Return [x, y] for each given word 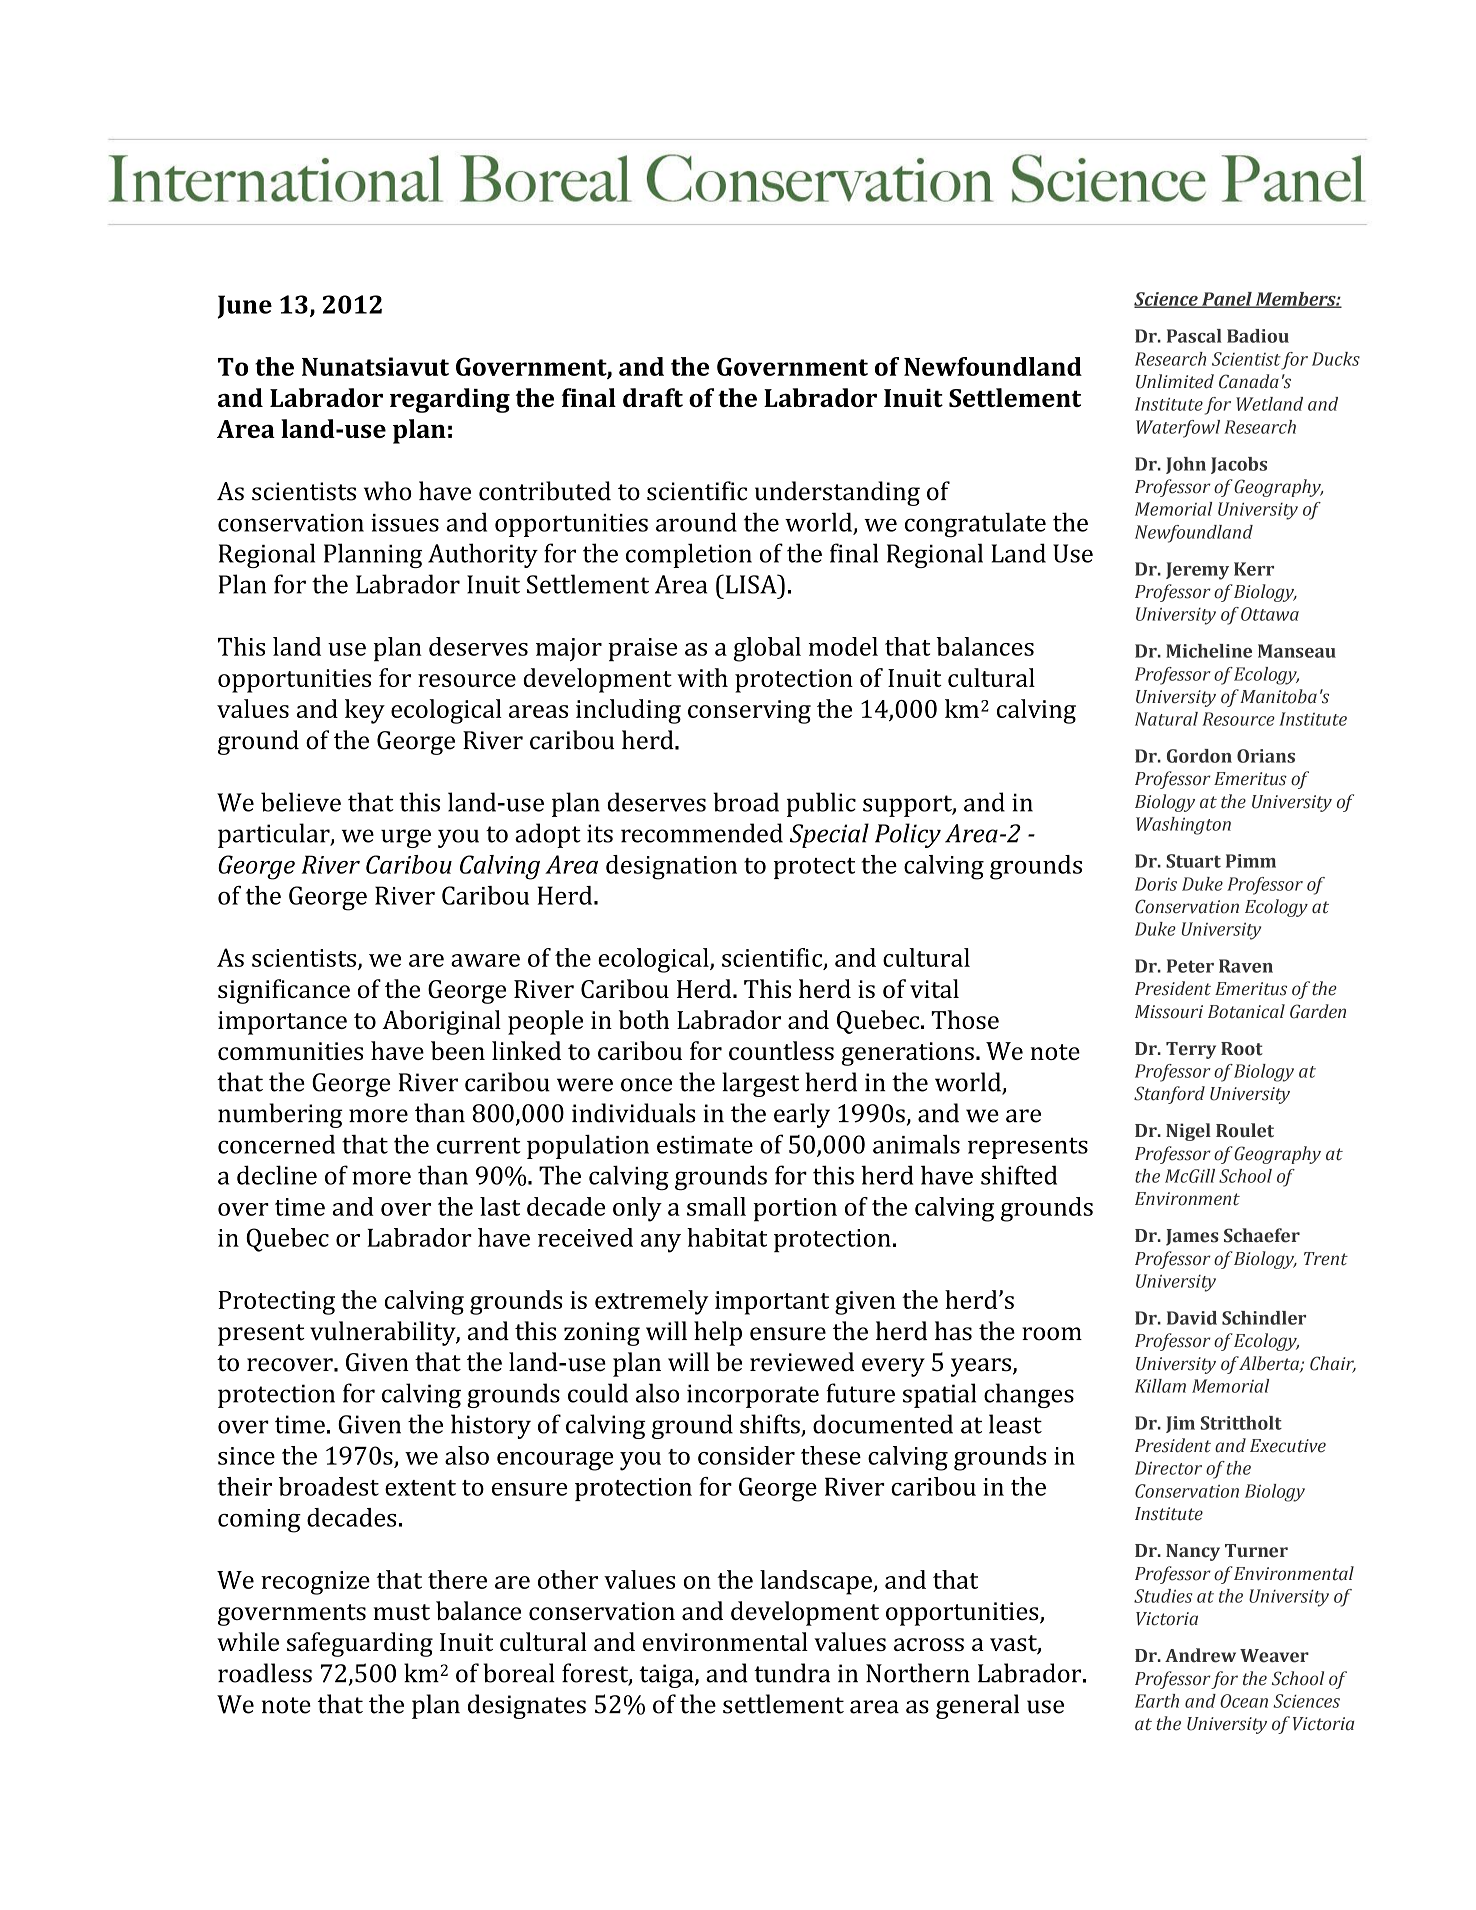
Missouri [1169, 1012]
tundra [792, 1673]
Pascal [1194, 336]
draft [653, 397]
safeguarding [360, 1644]
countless [781, 1050]
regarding [450, 400]
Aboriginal [441, 1022]
